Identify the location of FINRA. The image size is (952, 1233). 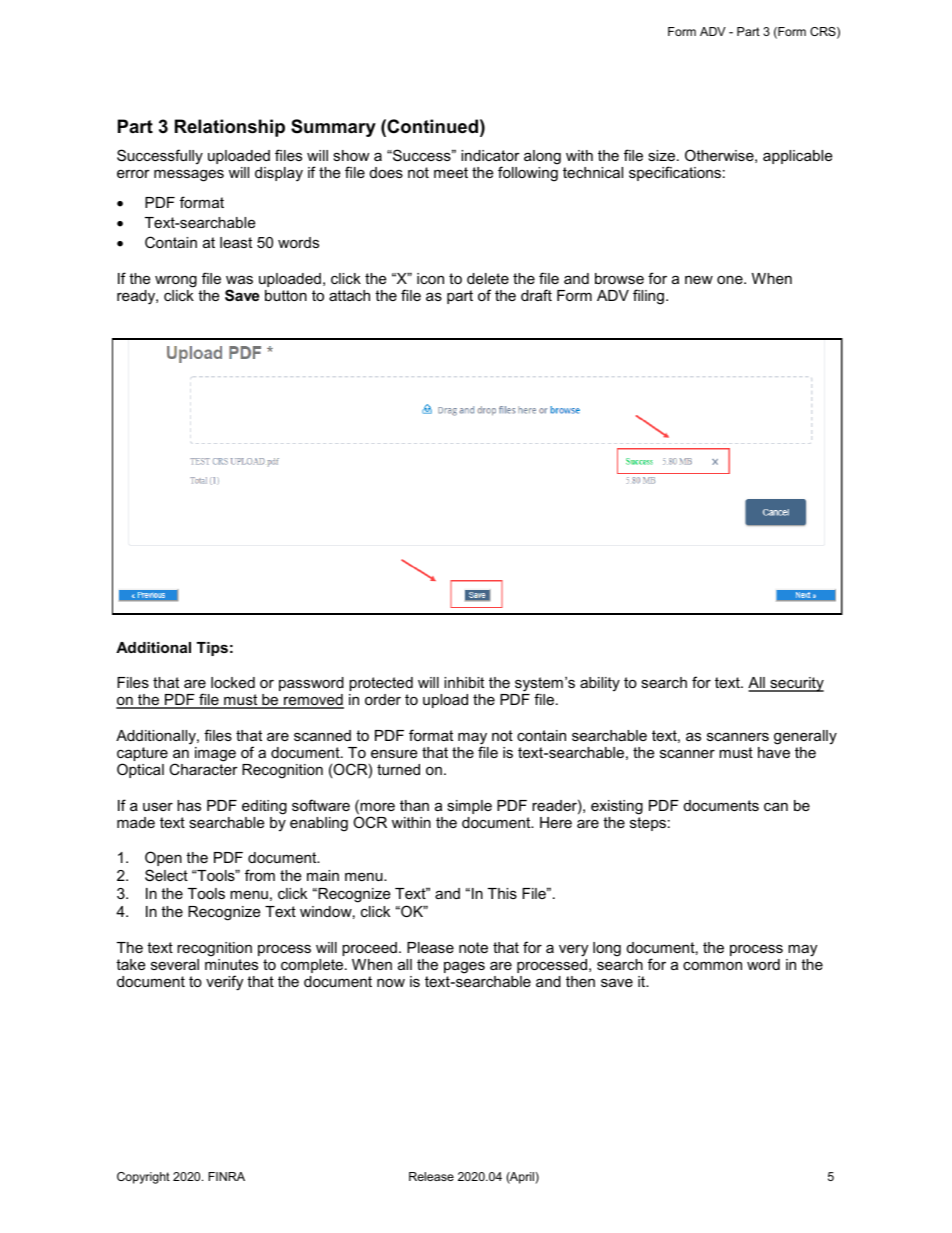
(226, 1176).
